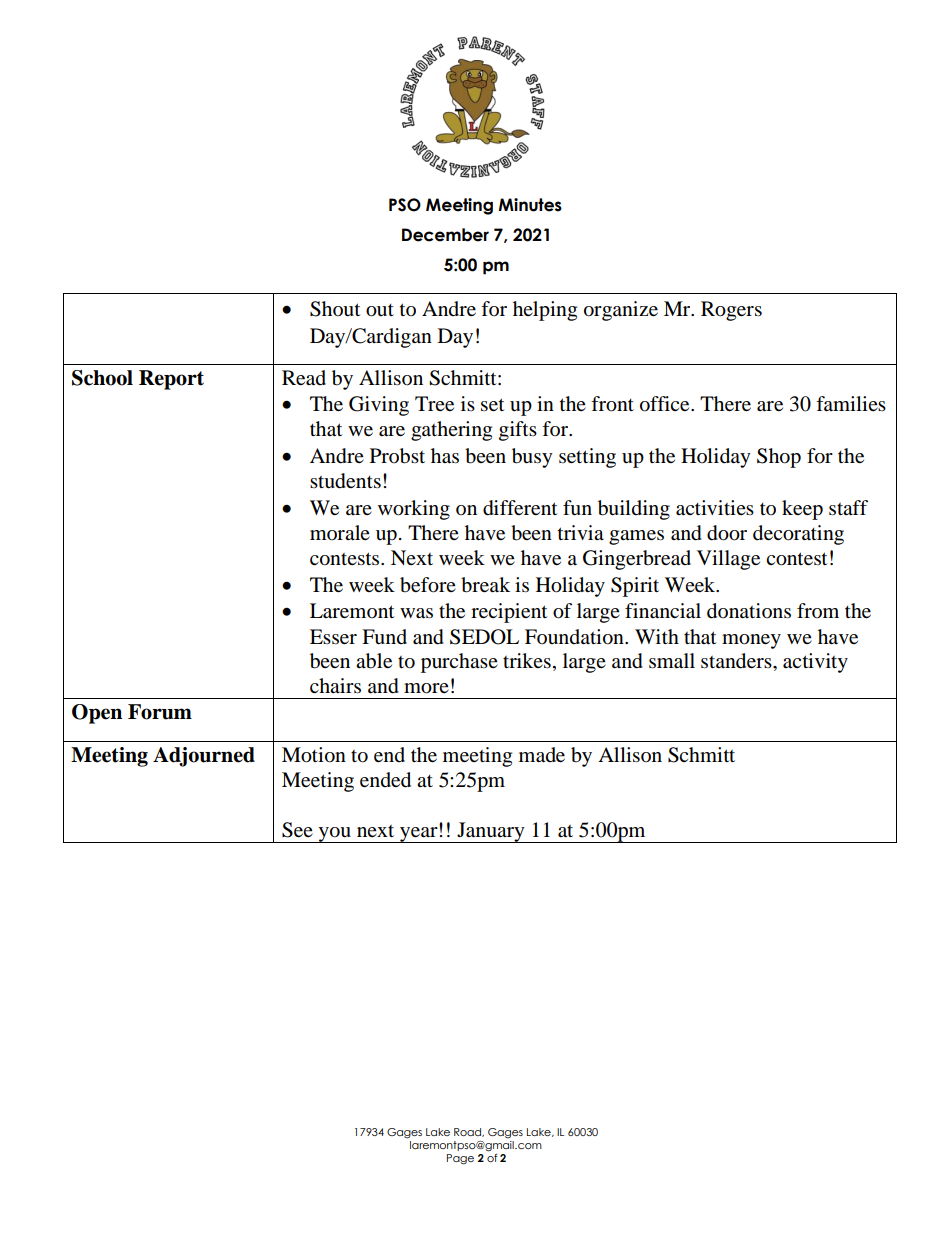 Image resolution: width=952 pixels, height=1233 pixels. What do you see at coordinates (749, 611) in the screenshot?
I see `donations` at bounding box center [749, 611].
